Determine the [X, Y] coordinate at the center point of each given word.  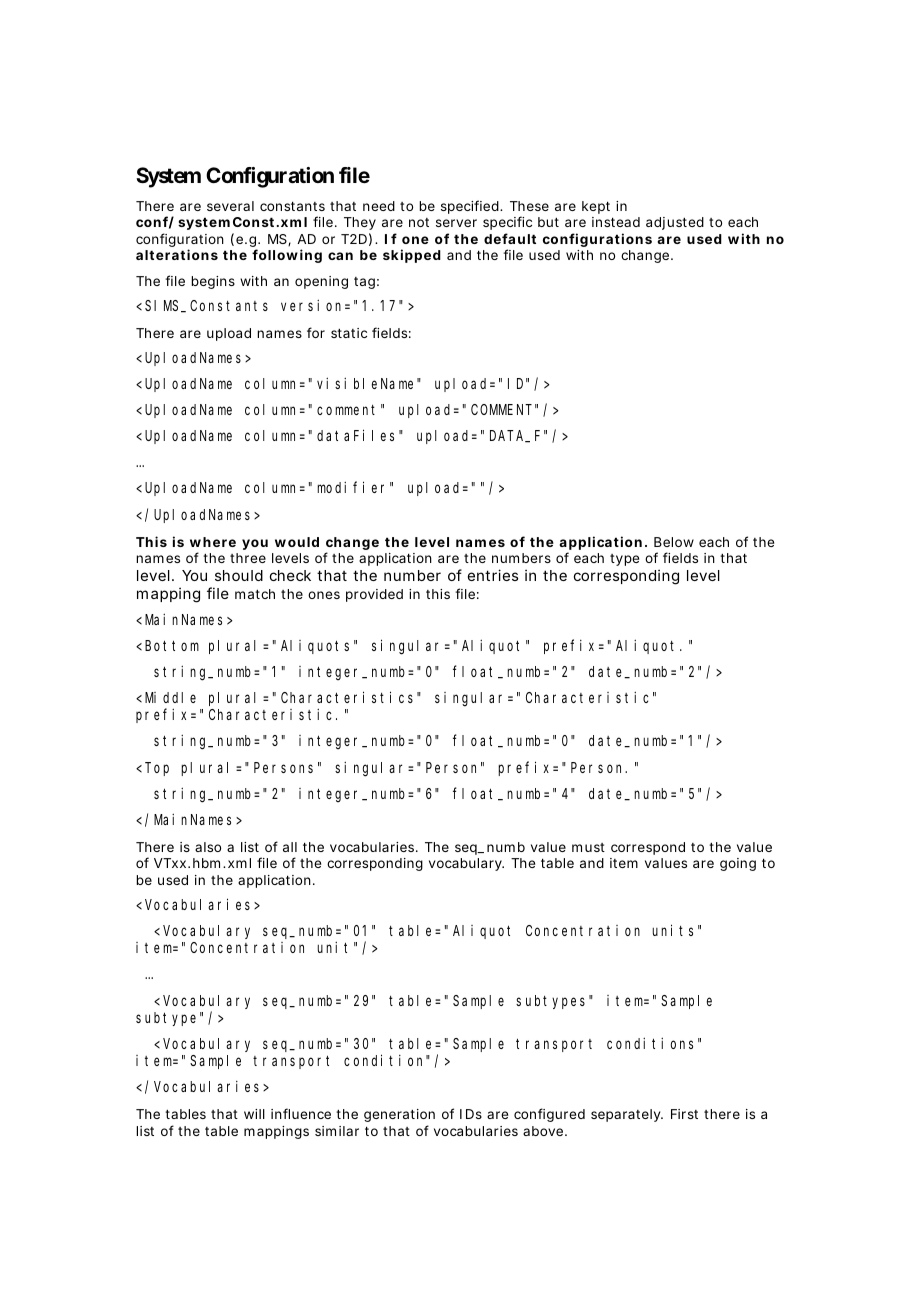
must [588, 847]
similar [337, 1131]
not [419, 222]
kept [596, 207]
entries [493, 575]
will [254, 1114]
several [230, 206]
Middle [170, 697]
